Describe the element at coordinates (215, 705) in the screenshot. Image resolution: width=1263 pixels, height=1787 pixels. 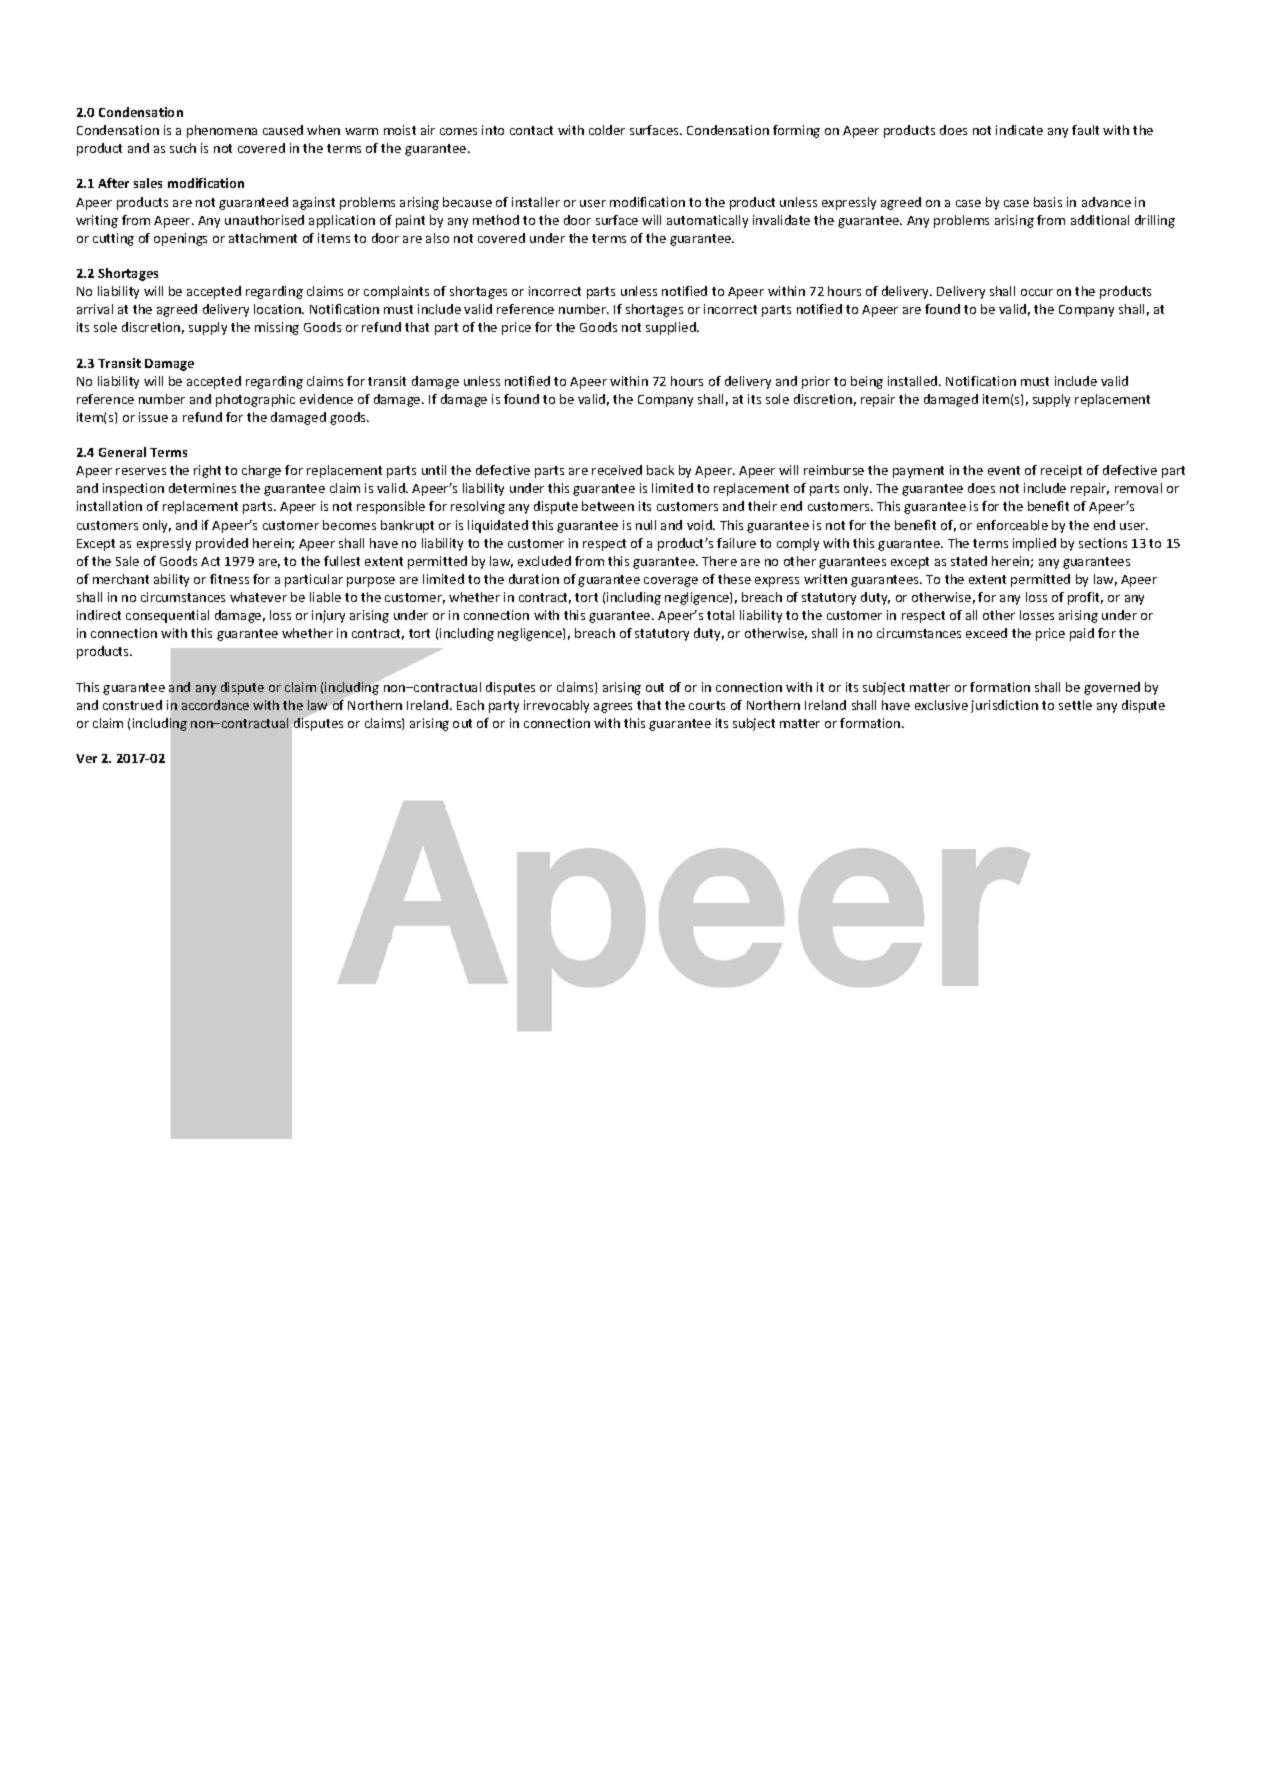
I see `accordance` at that location.
